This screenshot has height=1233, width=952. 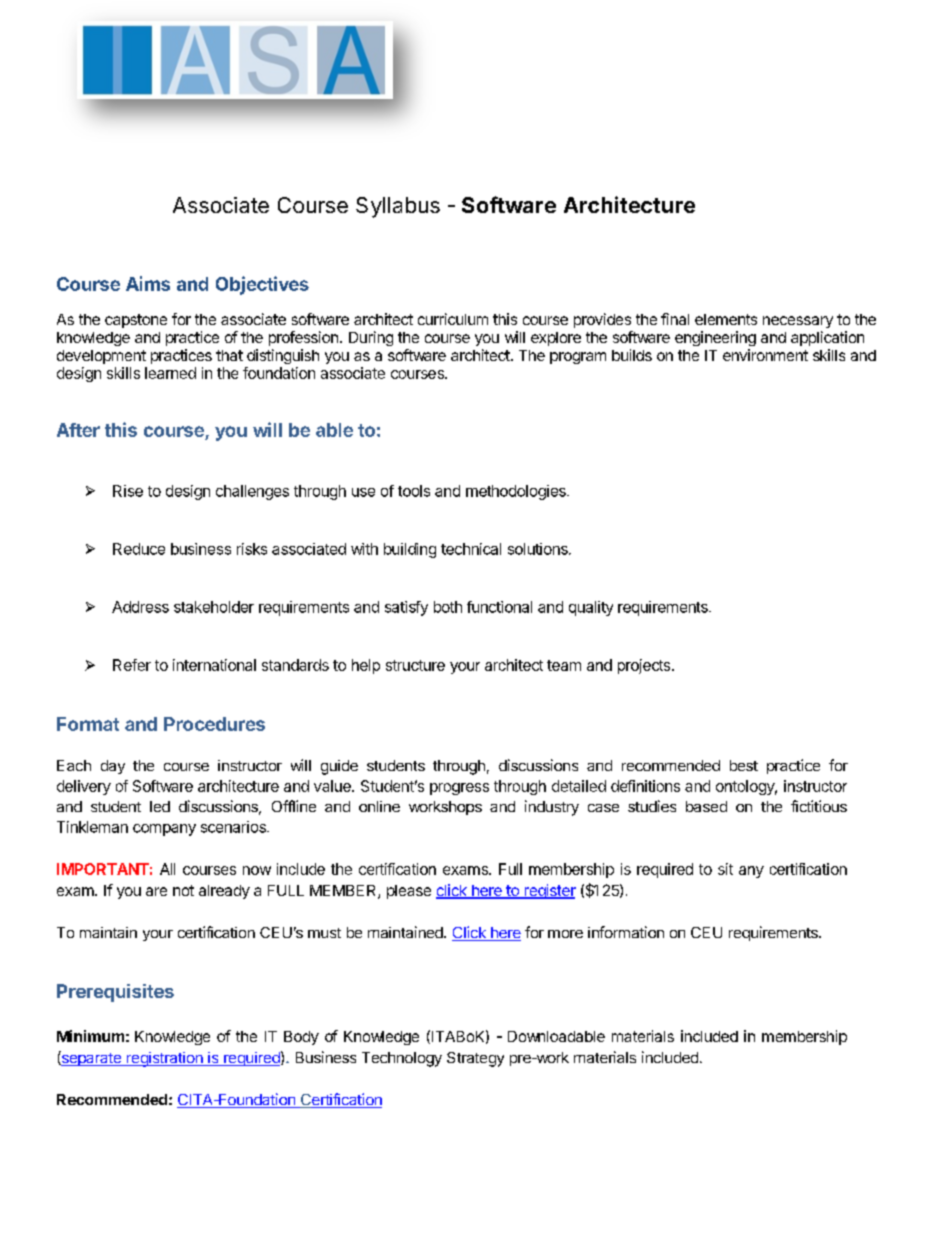 What do you see at coordinates (165, 1059) in the screenshot?
I see `registration` at bounding box center [165, 1059].
